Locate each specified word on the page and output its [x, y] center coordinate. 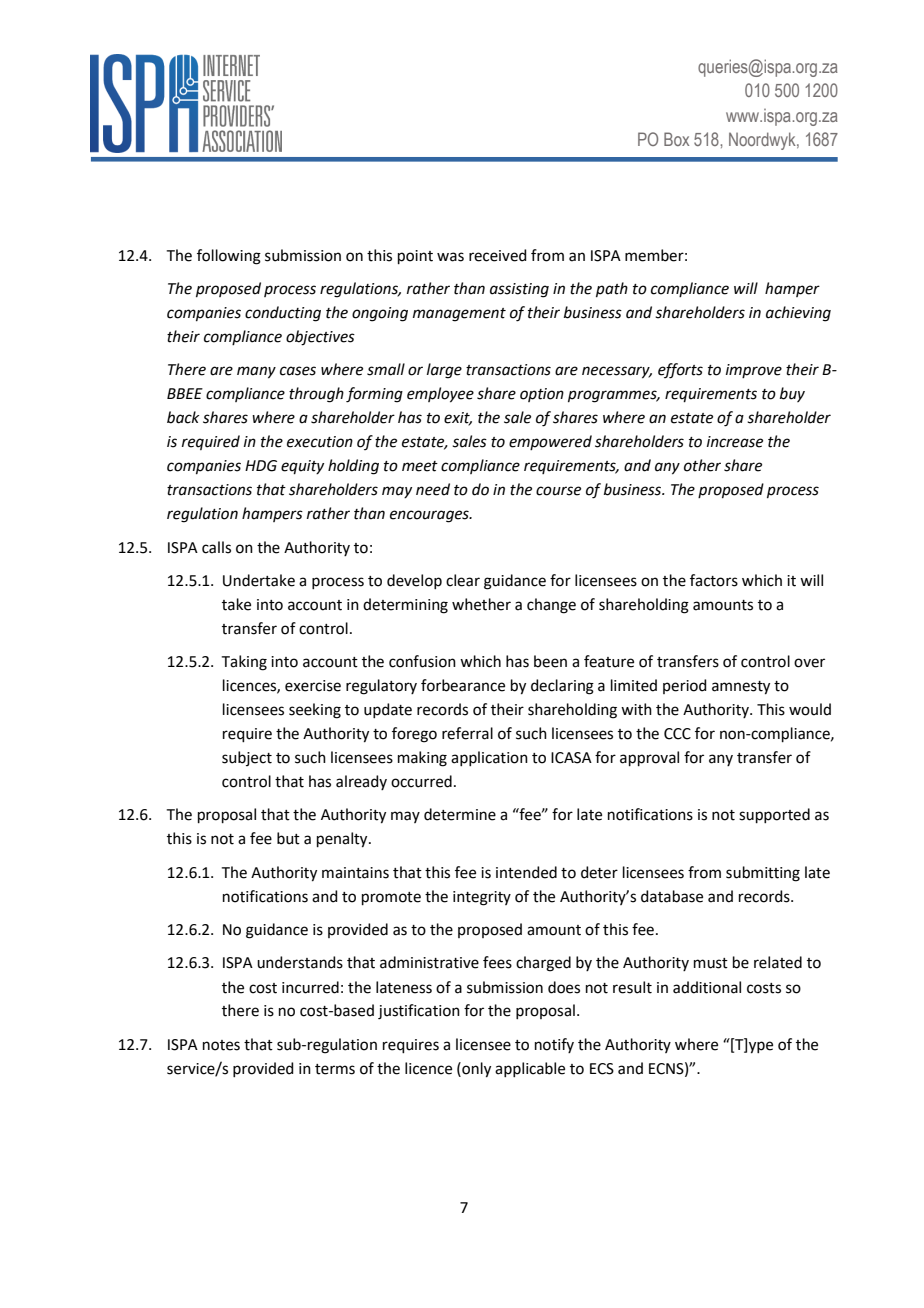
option [542, 395]
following [229, 257]
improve [754, 371]
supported [774, 815]
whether [481, 604]
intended [526, 872]
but [288, 838]
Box [676, 139]
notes [221, 1045]
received [498, 255]
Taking [244, 663]
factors [714, 580]
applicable [530, 1069]
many [256, 372]
